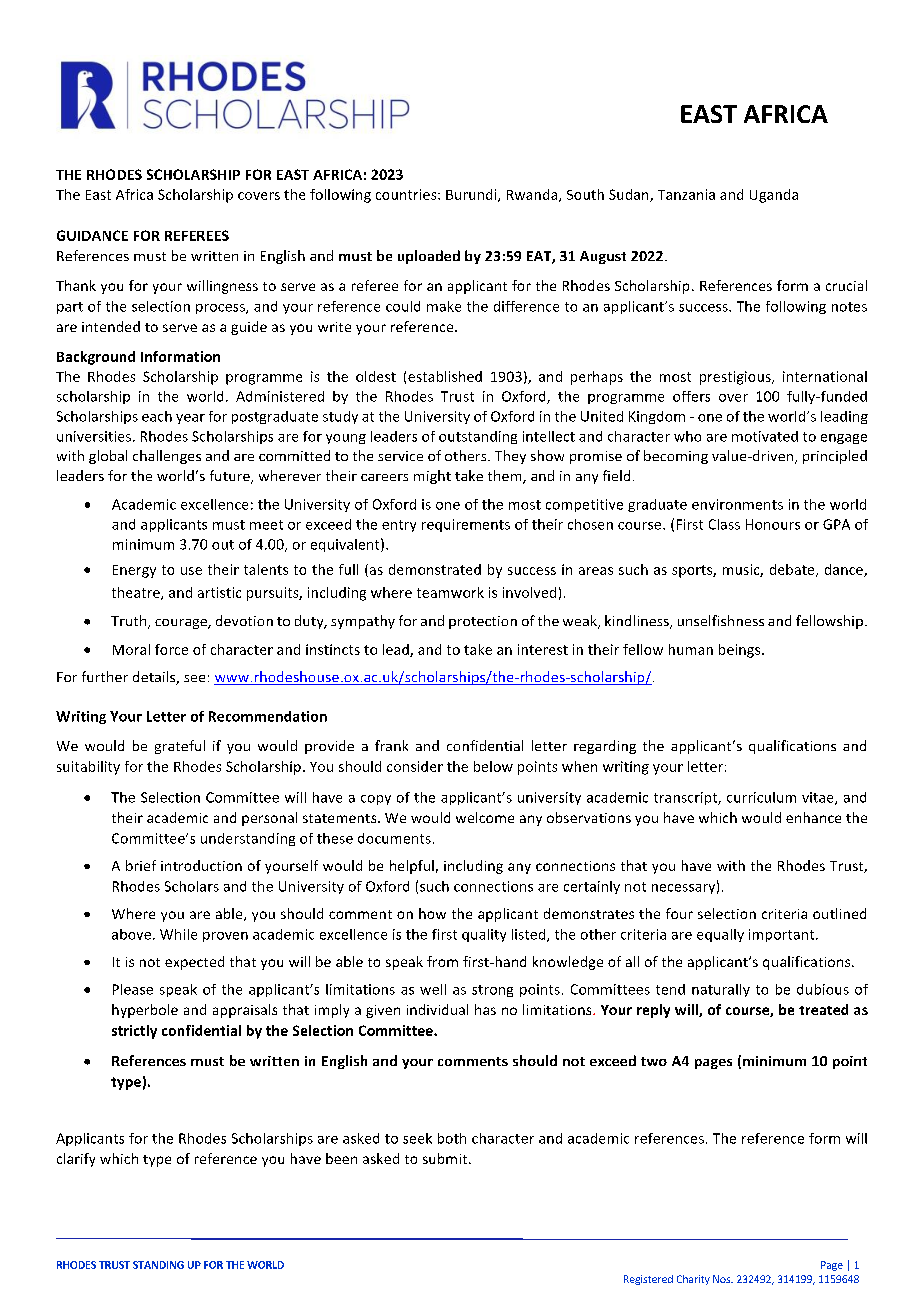  What do you see at coordinates (76, 285) in the image?
I see `Thank` at bounding box center [76, 285].
